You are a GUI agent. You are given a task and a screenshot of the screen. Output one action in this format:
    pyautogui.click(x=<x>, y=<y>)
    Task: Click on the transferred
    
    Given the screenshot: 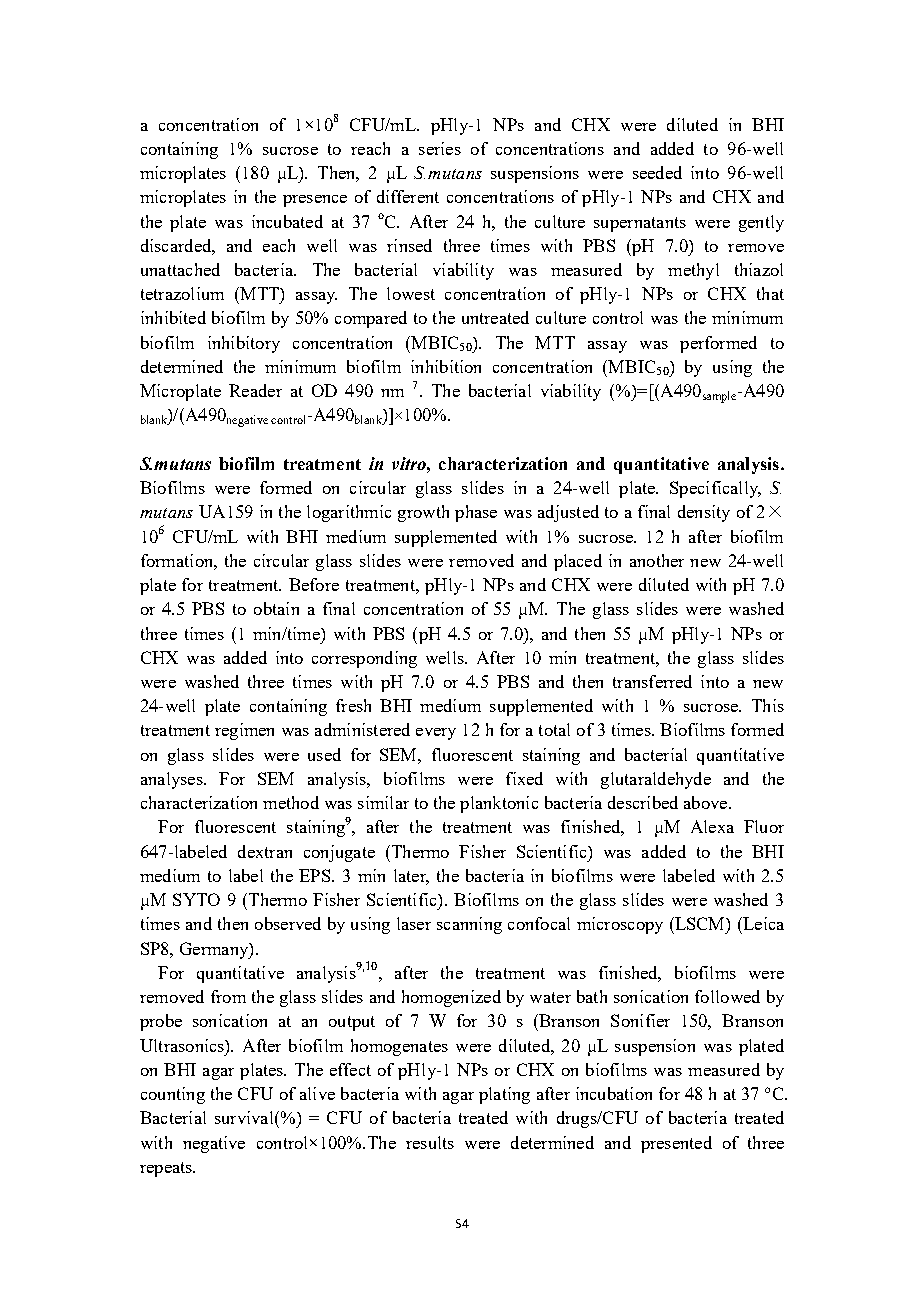 What is the action you would take?
    pyautogui.click(x=652, y=681)
